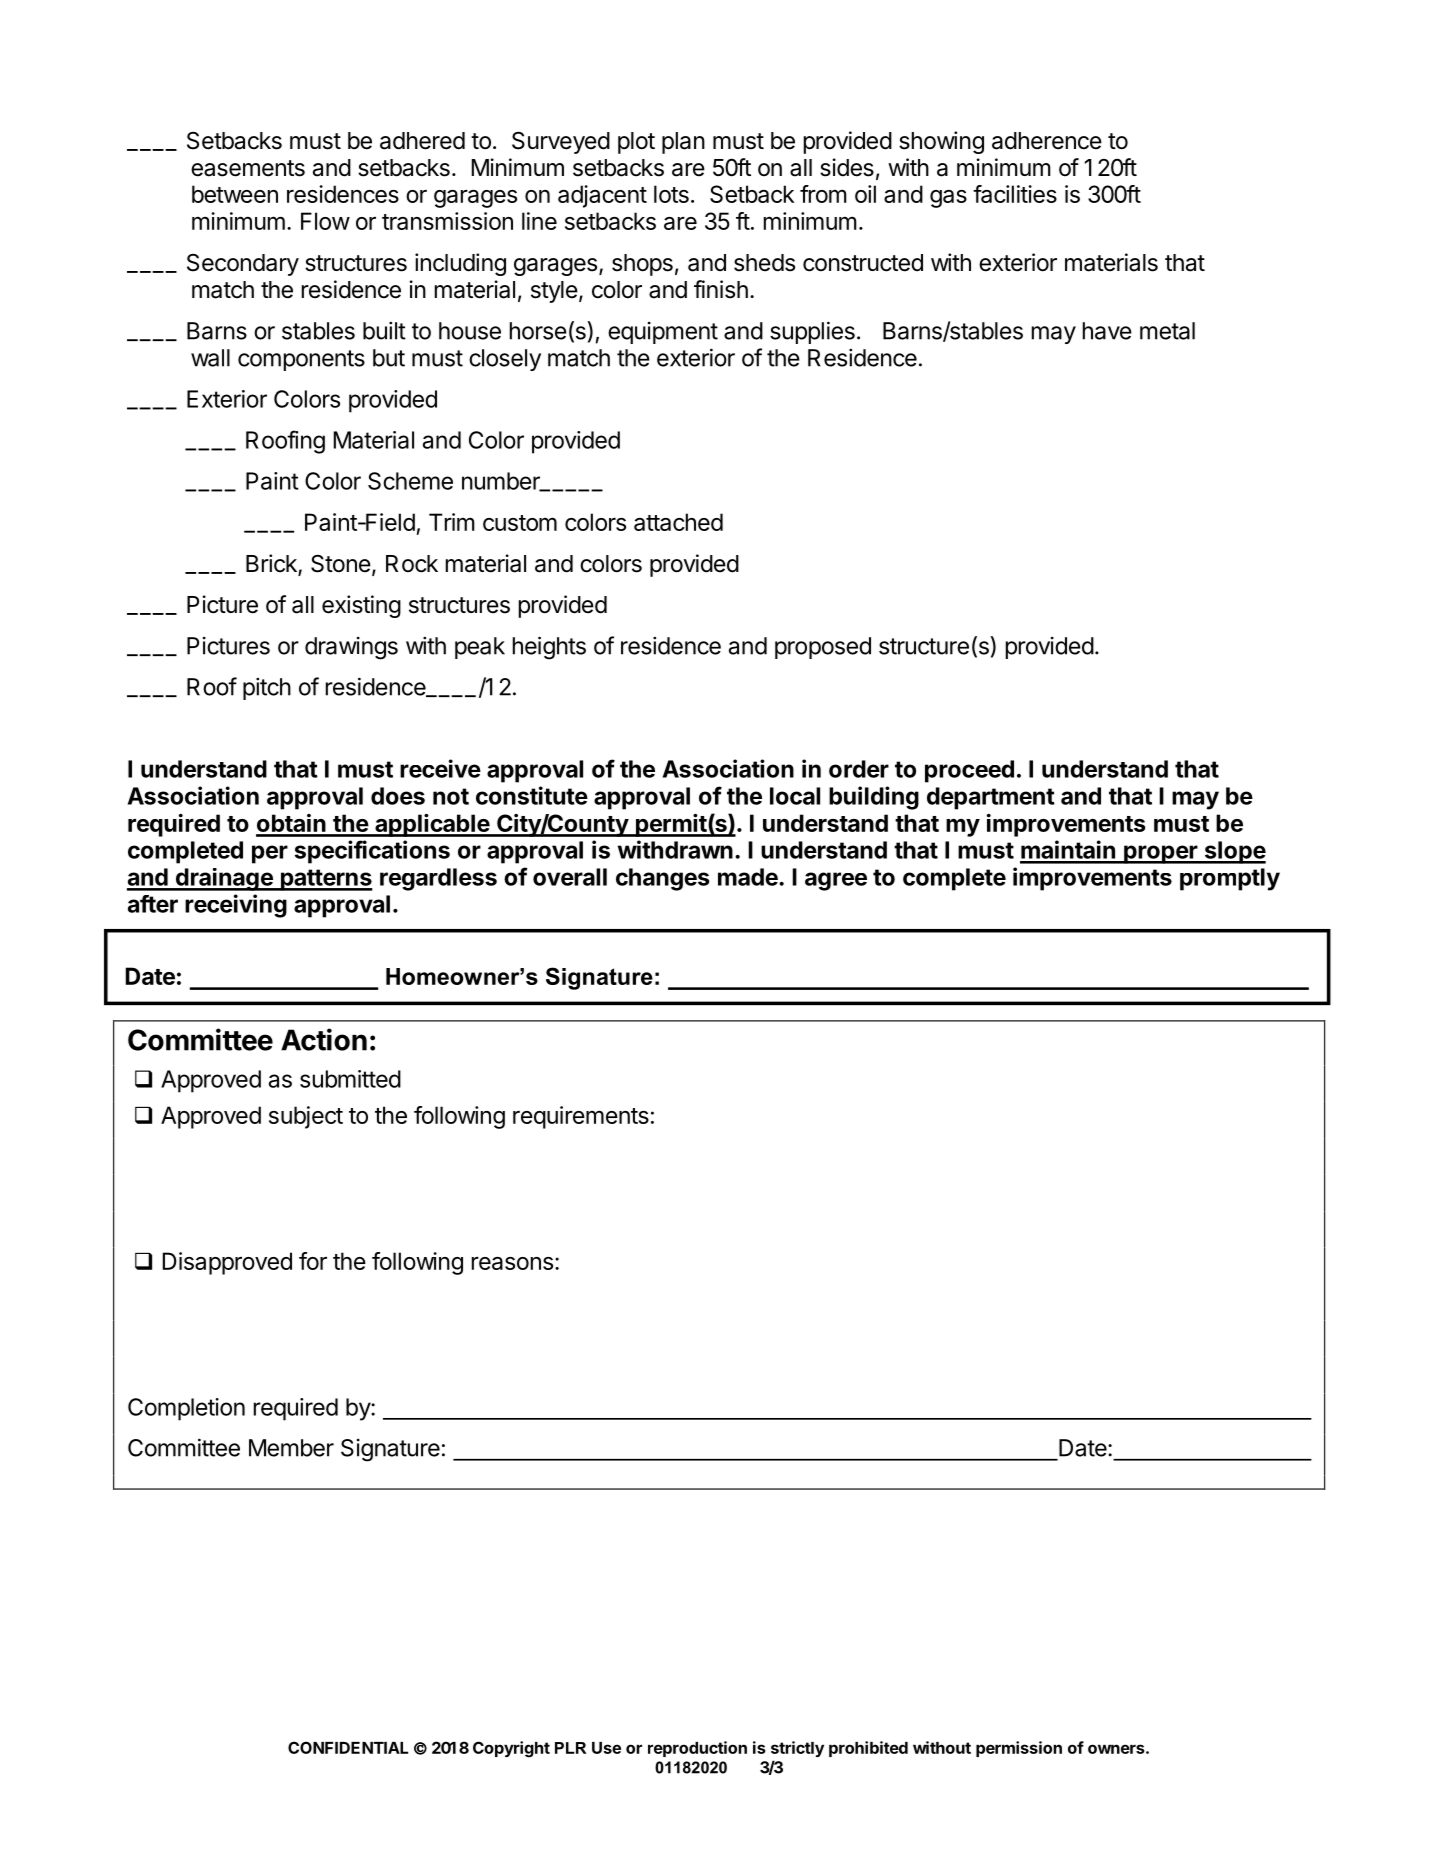  What do you see at coordinates (671, 194) in the screenshot?
I see `lots` at bounding box center [671, 194].
